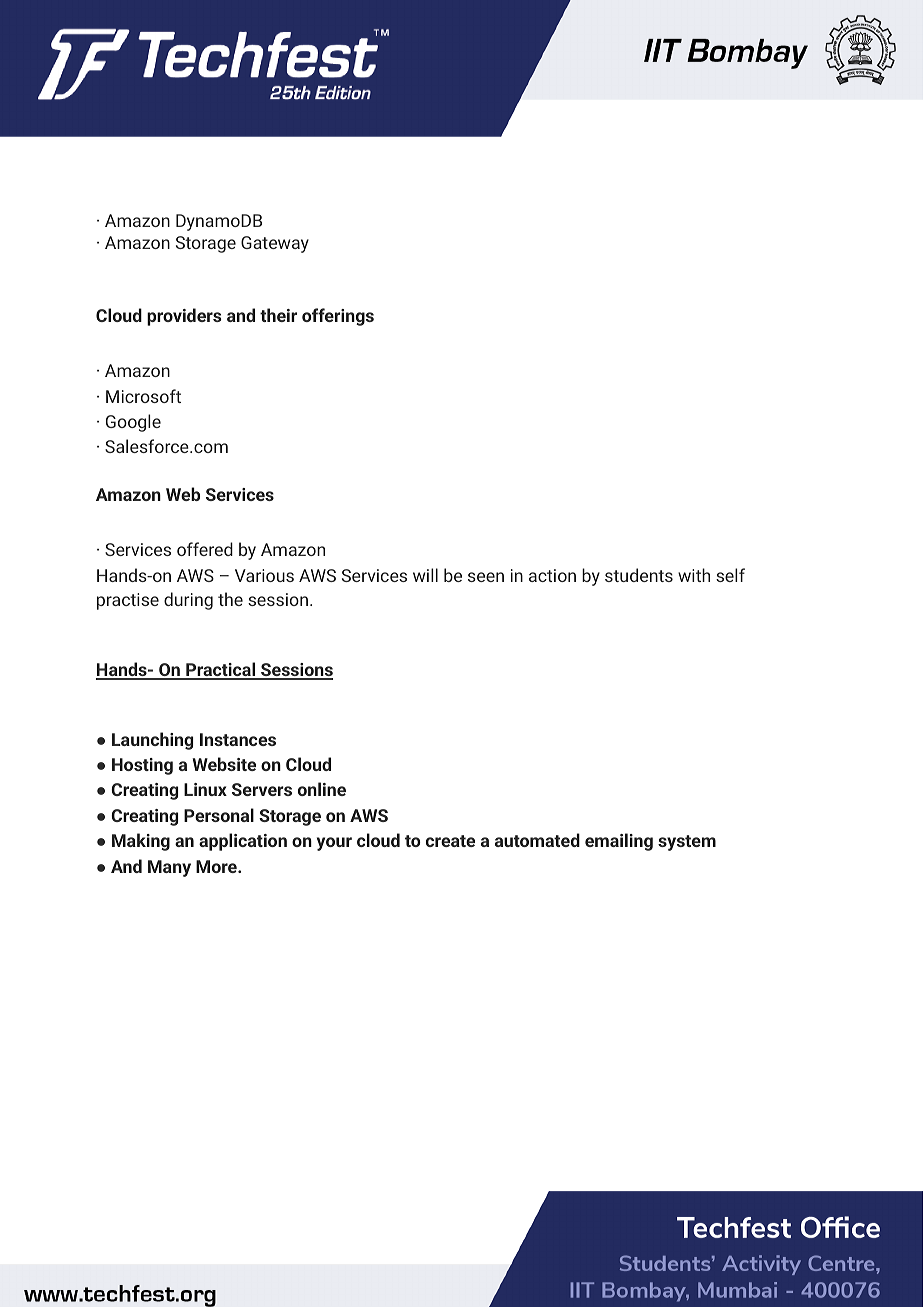  What do you see at coordinates (450, 841) in the screenshot?
I see `create` at bounding box center [450, 841].
